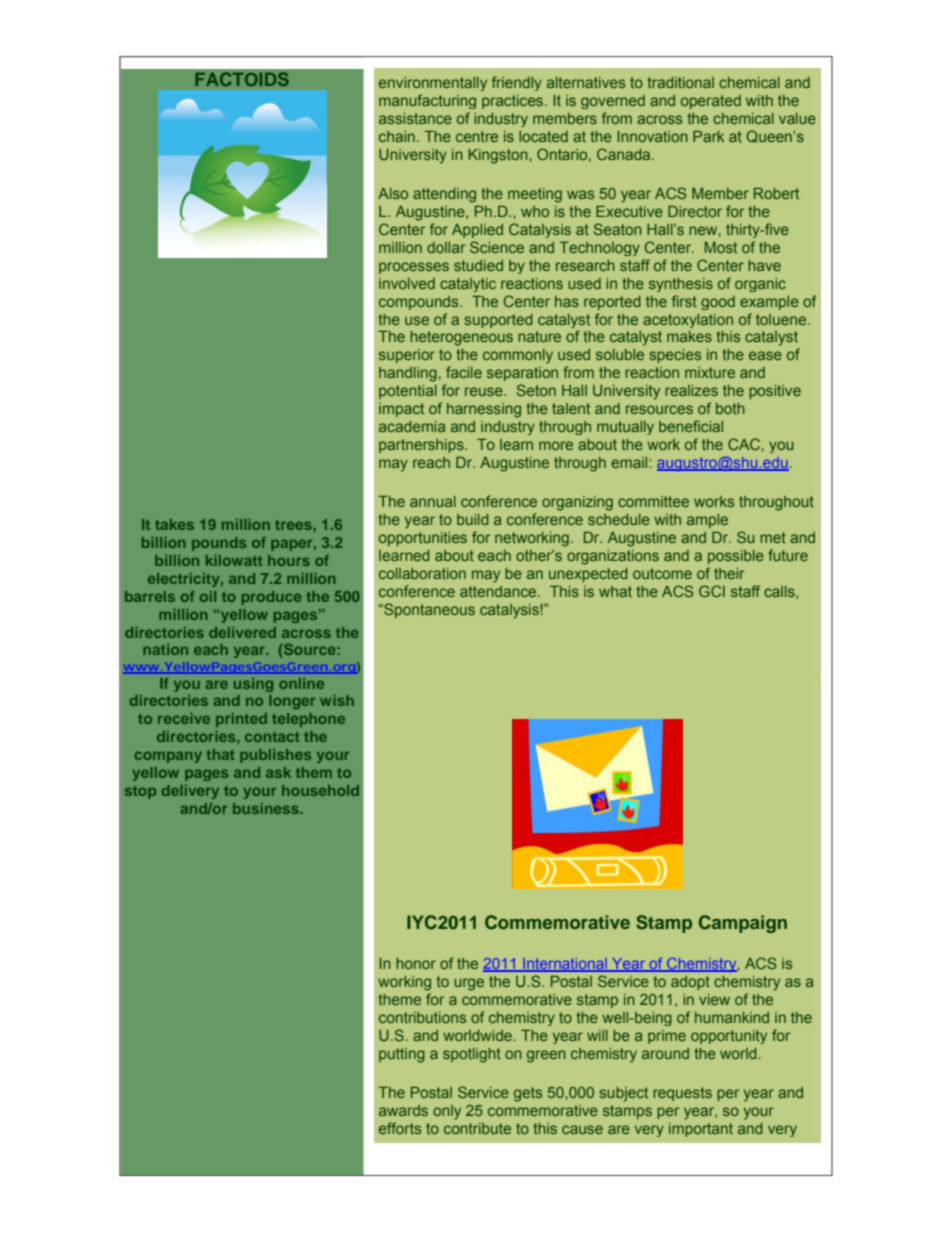 This screenshot has width=952, height=1233. Describe the element at coordinates (711, 102) in the screenshot. I see `operated` at that location.
